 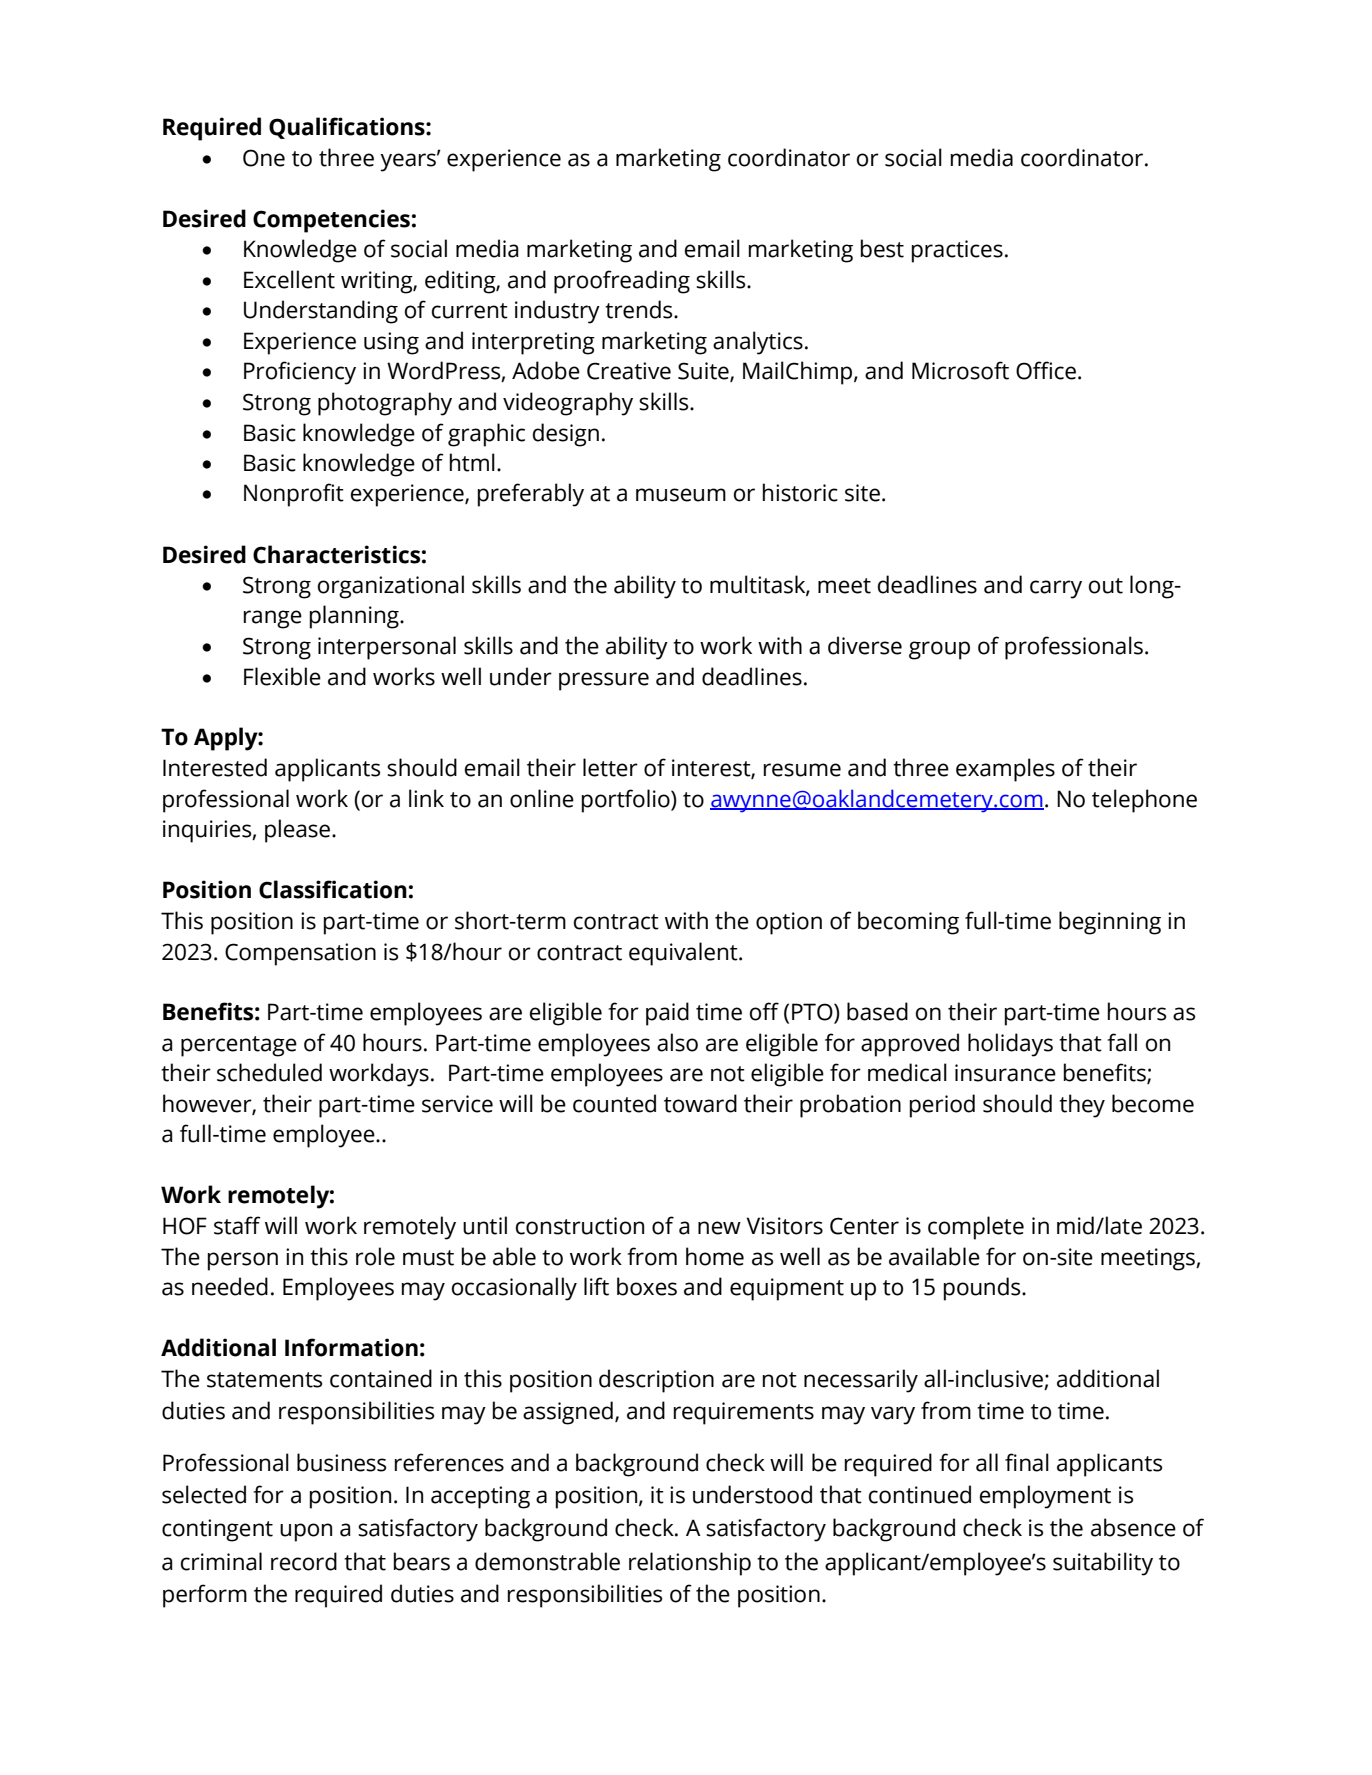 What do you see at coordinates (304, 1561) in the screenshot?
I see `record` at bounding box center [304, 1561].
